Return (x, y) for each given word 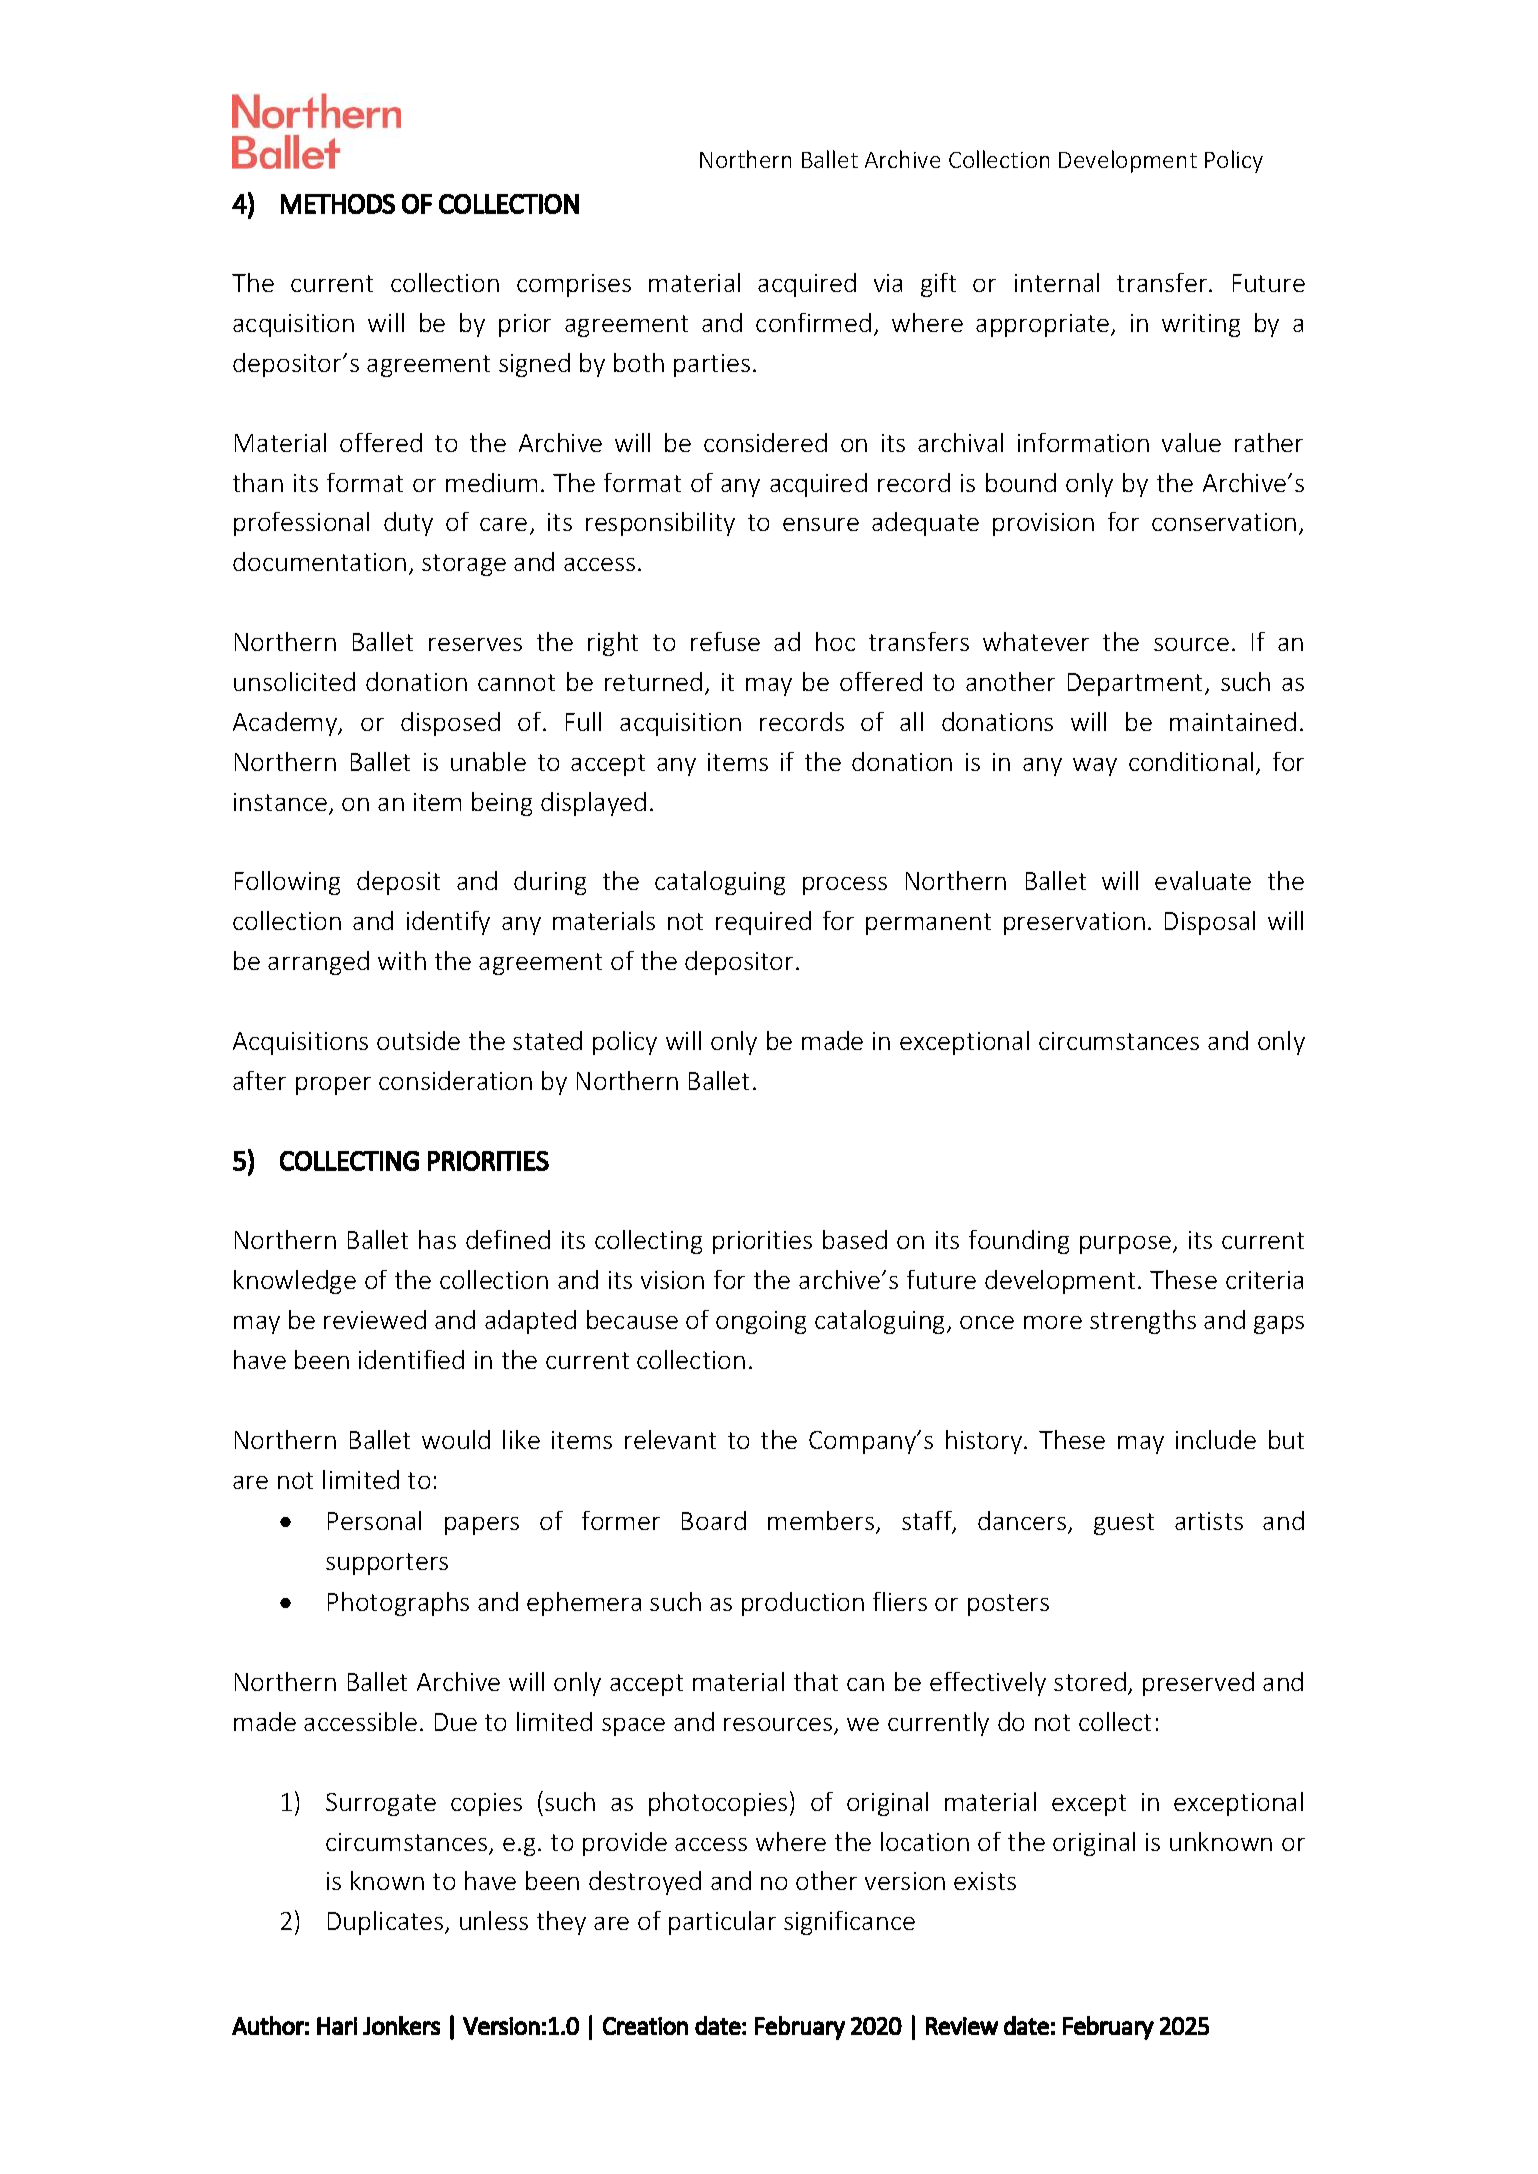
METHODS (338, 204)
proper (333, 1086)
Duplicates (387, 1923)
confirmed (813, 322)
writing (1201, 325)
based (855, 1239)
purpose (1125, 1245)
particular (722, 1923)
